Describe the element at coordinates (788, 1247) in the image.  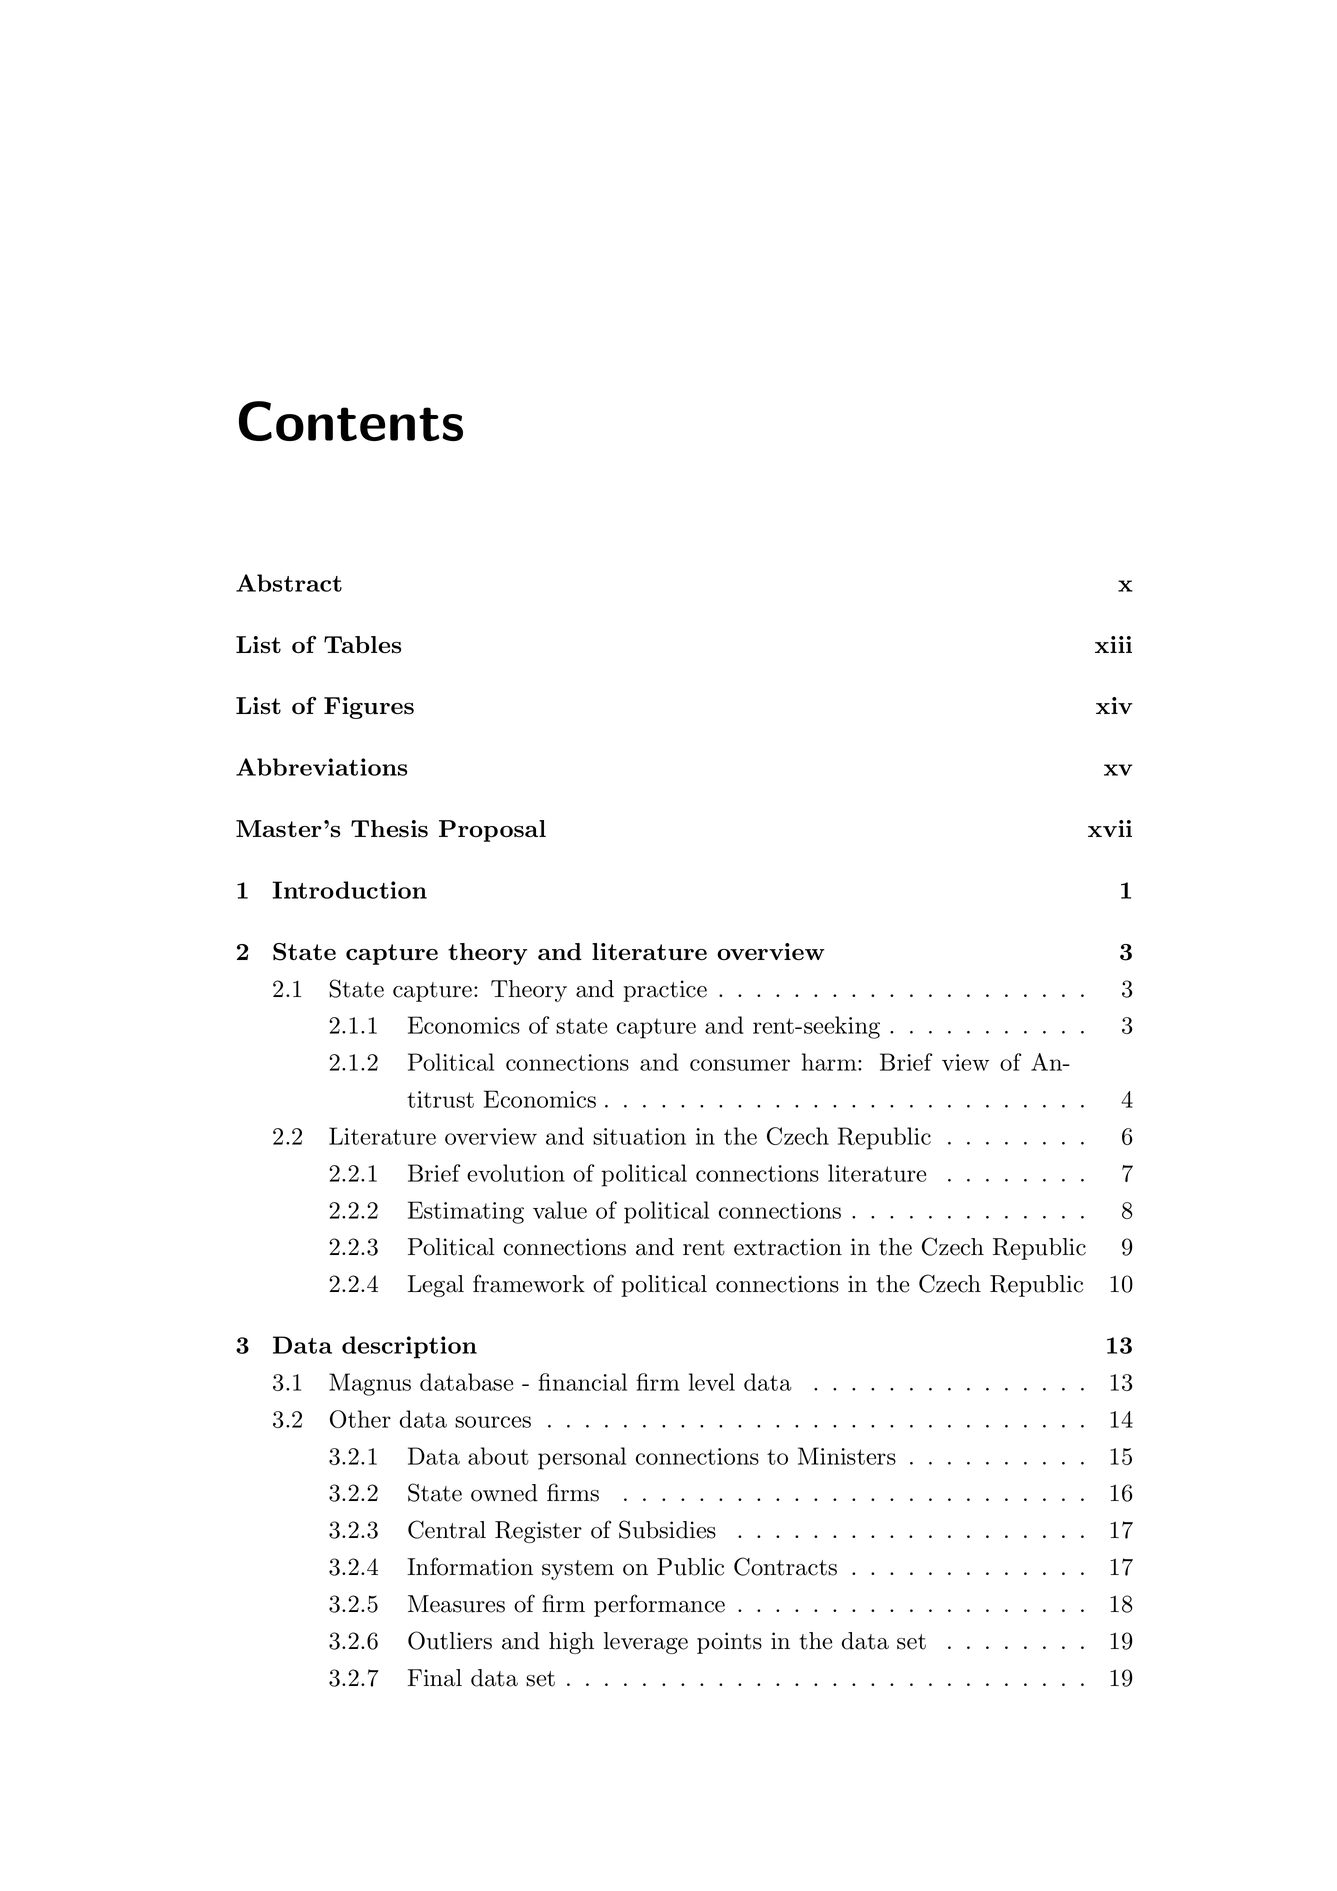
I see `extraction` at that location.
